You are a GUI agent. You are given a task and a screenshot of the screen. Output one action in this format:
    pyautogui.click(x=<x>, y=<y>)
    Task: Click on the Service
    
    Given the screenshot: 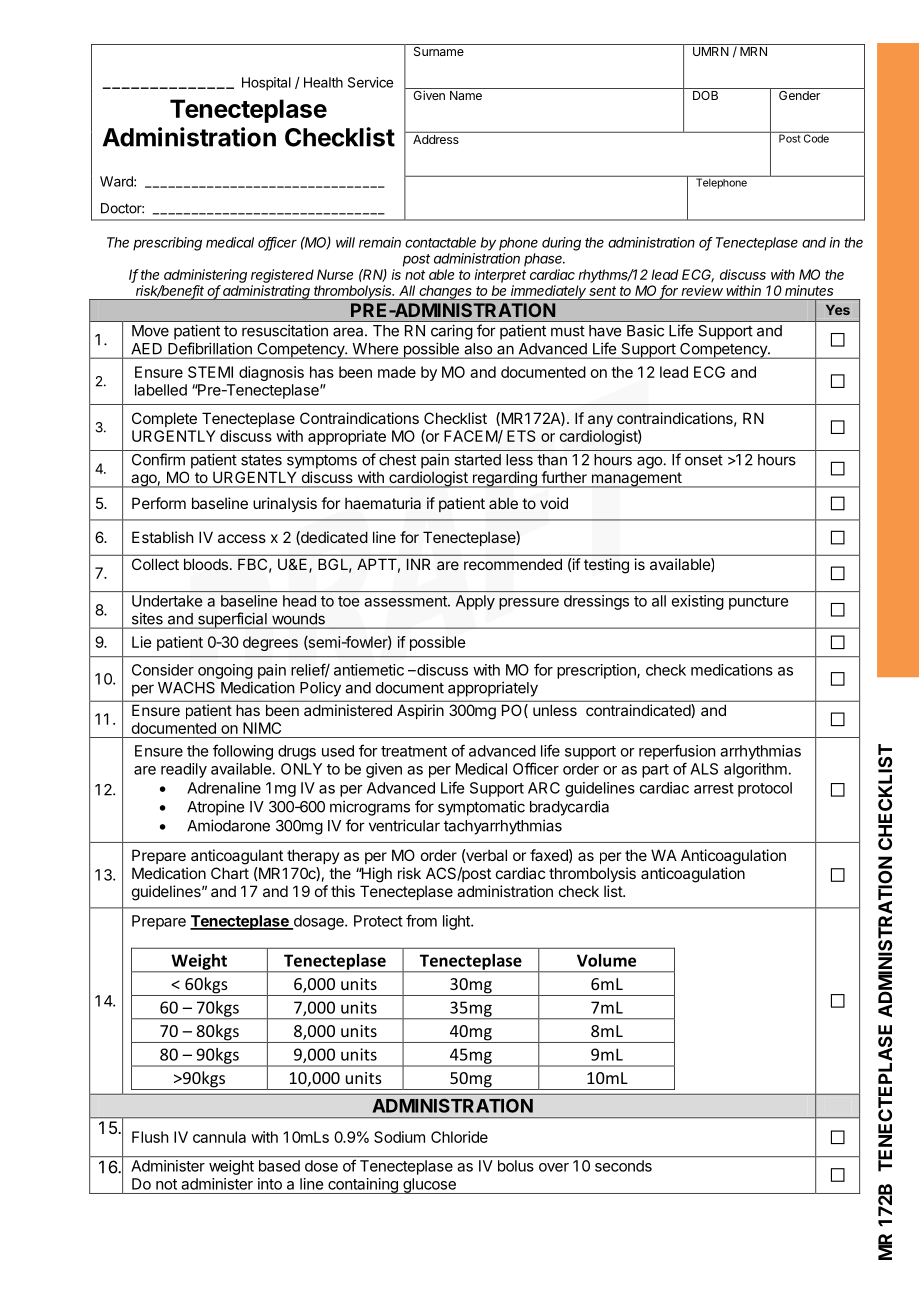 What is the action you would take?
    pyautogui.click(x=370, y=82)
